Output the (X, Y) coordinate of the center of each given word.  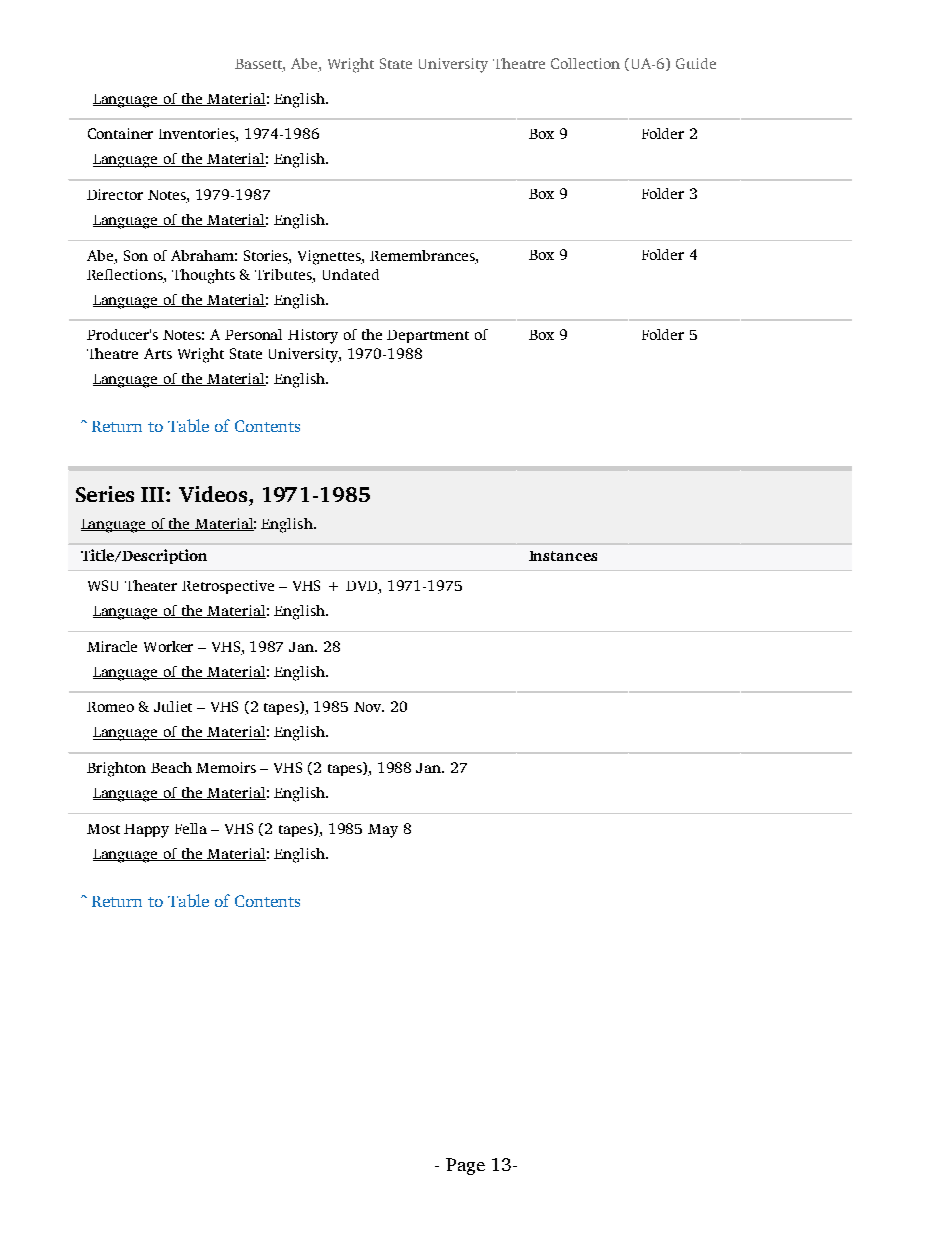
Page (465, 1166)
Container (120, 133)
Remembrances (423, 257)
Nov (369, 707)
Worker (168, 646)
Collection (585, 63)
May (383, 831)
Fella (191, 828)
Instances (563, 556)
